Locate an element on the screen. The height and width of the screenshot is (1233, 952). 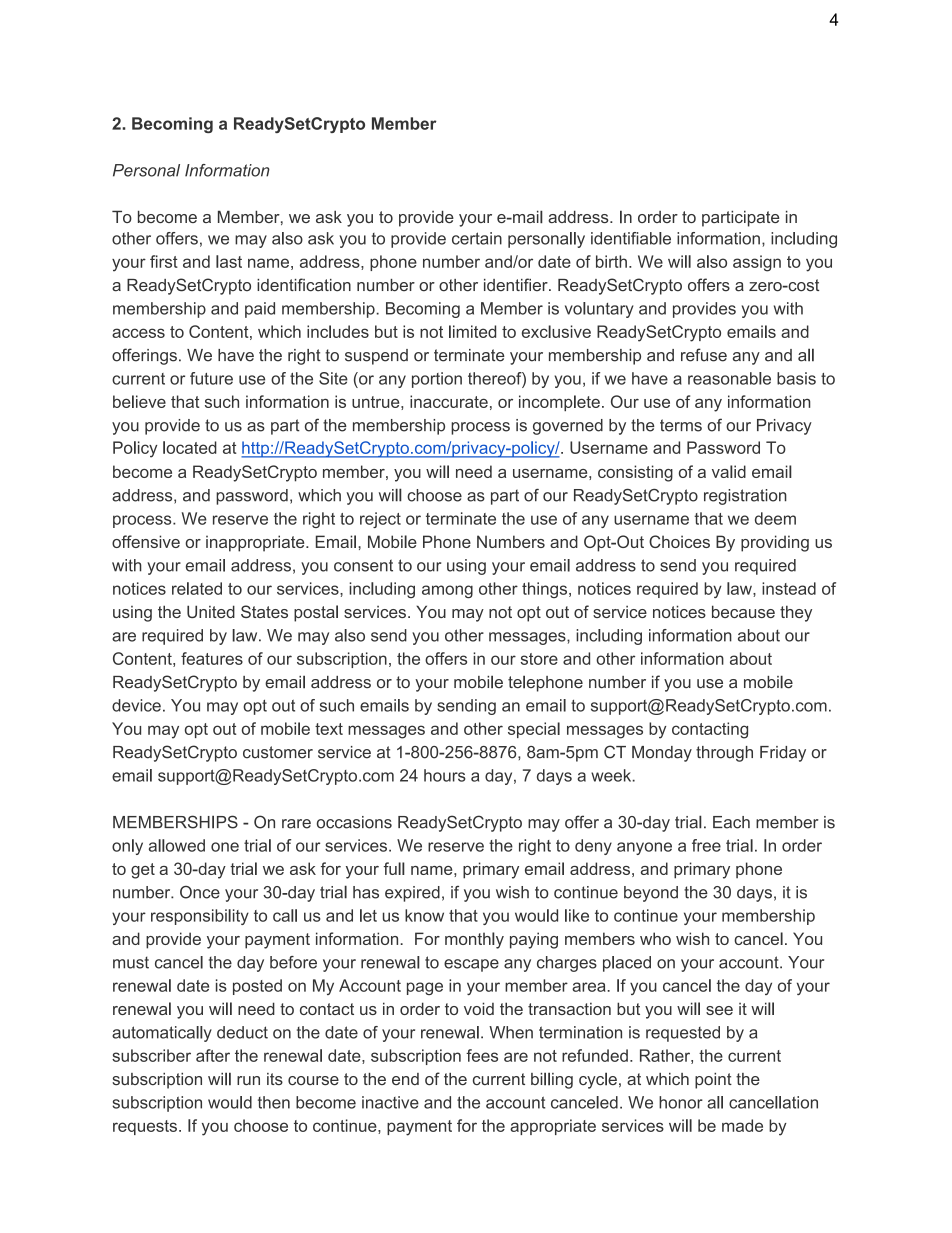
hours is located at coordinates (445, 775).
